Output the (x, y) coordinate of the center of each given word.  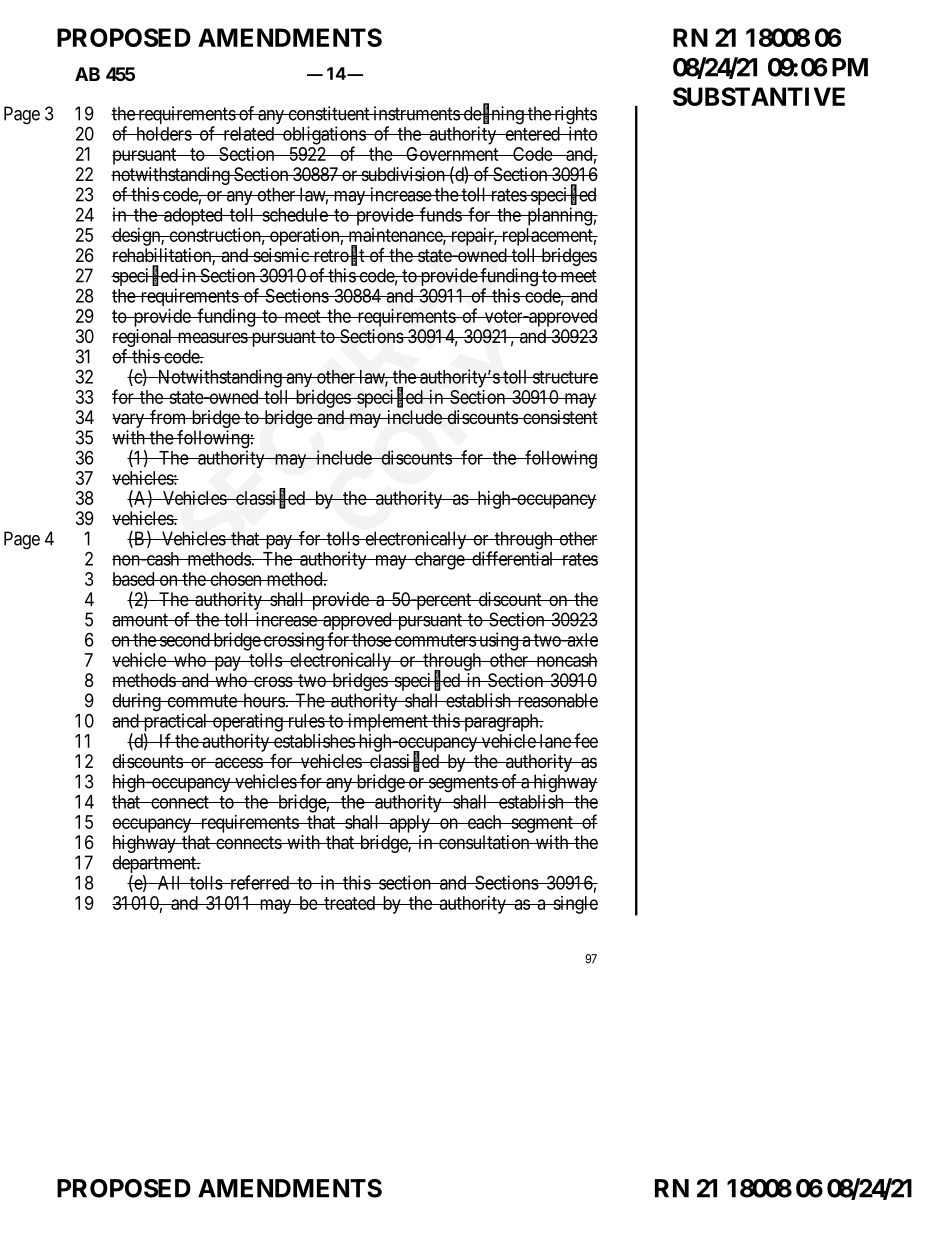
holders (163, 134)
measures (212, 337)
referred (259, 882)
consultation (484, 842)
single (574, 905)
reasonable (556, 700)
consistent (559, 417)
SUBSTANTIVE (759, 96)
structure (564, 377)
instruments (416, 113)
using (499, 641)
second (185, 640)
